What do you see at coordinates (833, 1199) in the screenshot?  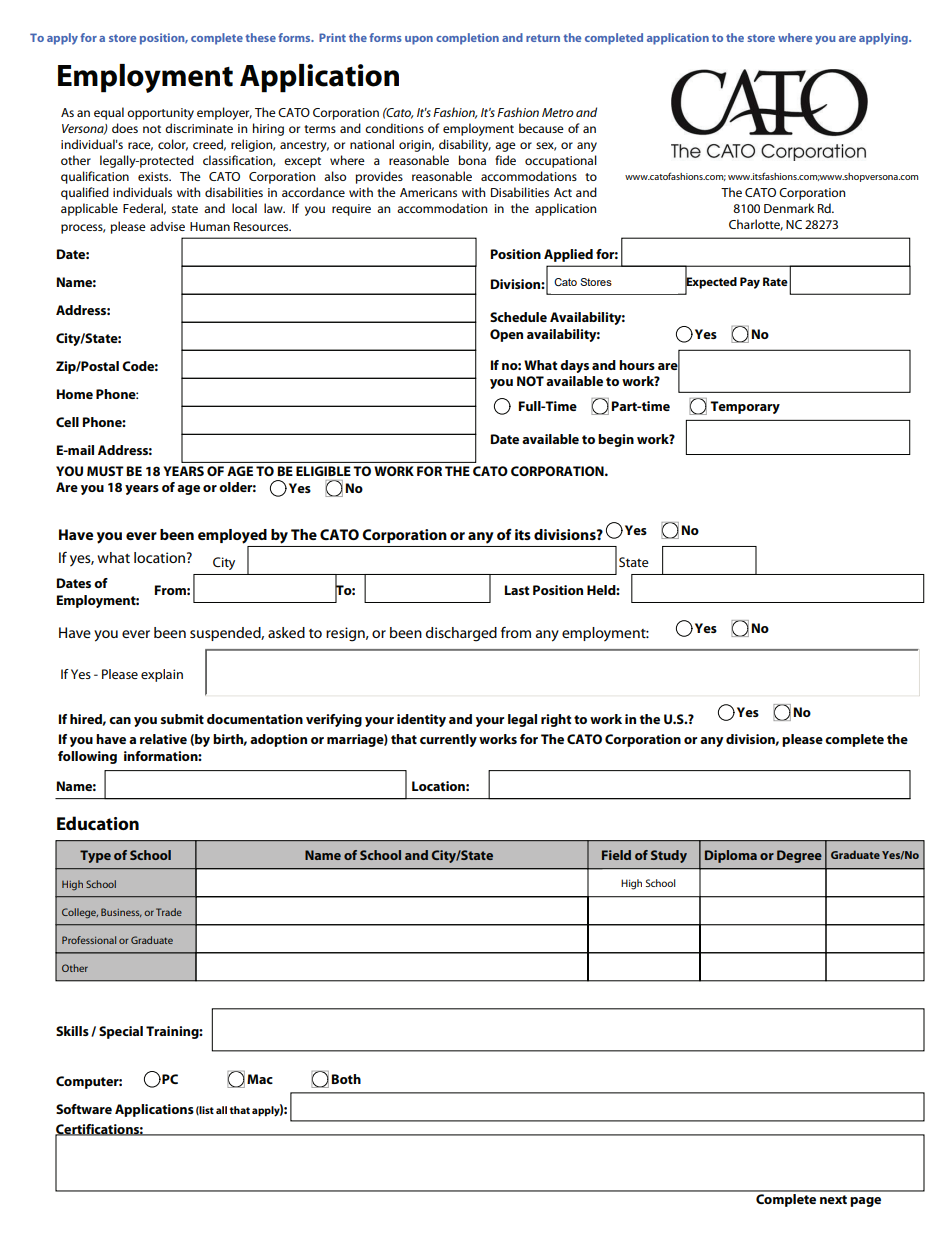 I see `next` at bounding box center [833, 1199].
